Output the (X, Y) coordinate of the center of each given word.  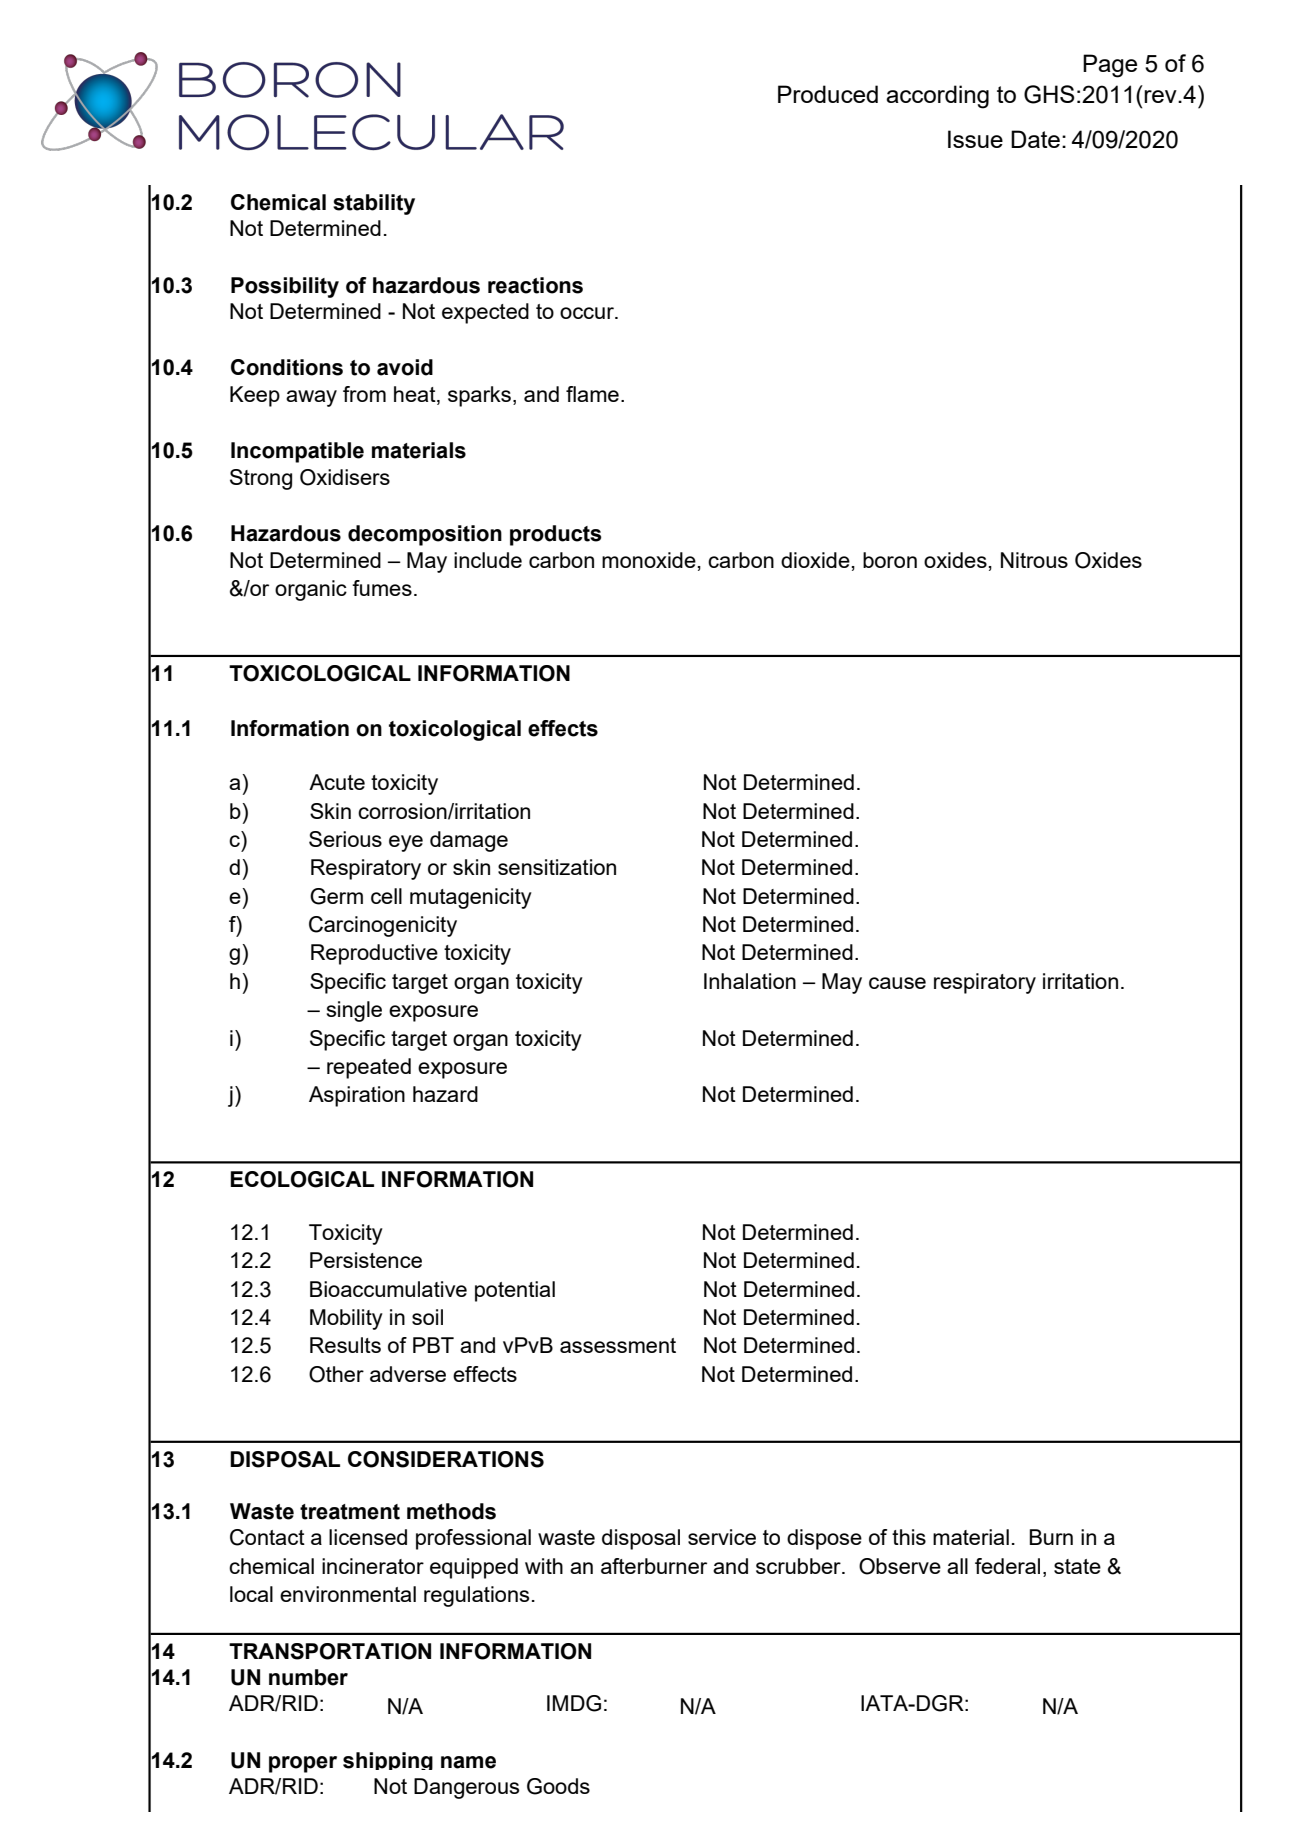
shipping (388, 1761)
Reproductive (374, 954)
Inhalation (750, 981)
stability (374, 204)
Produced (828, 94)
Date (1035, 139)
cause (897, 983)
